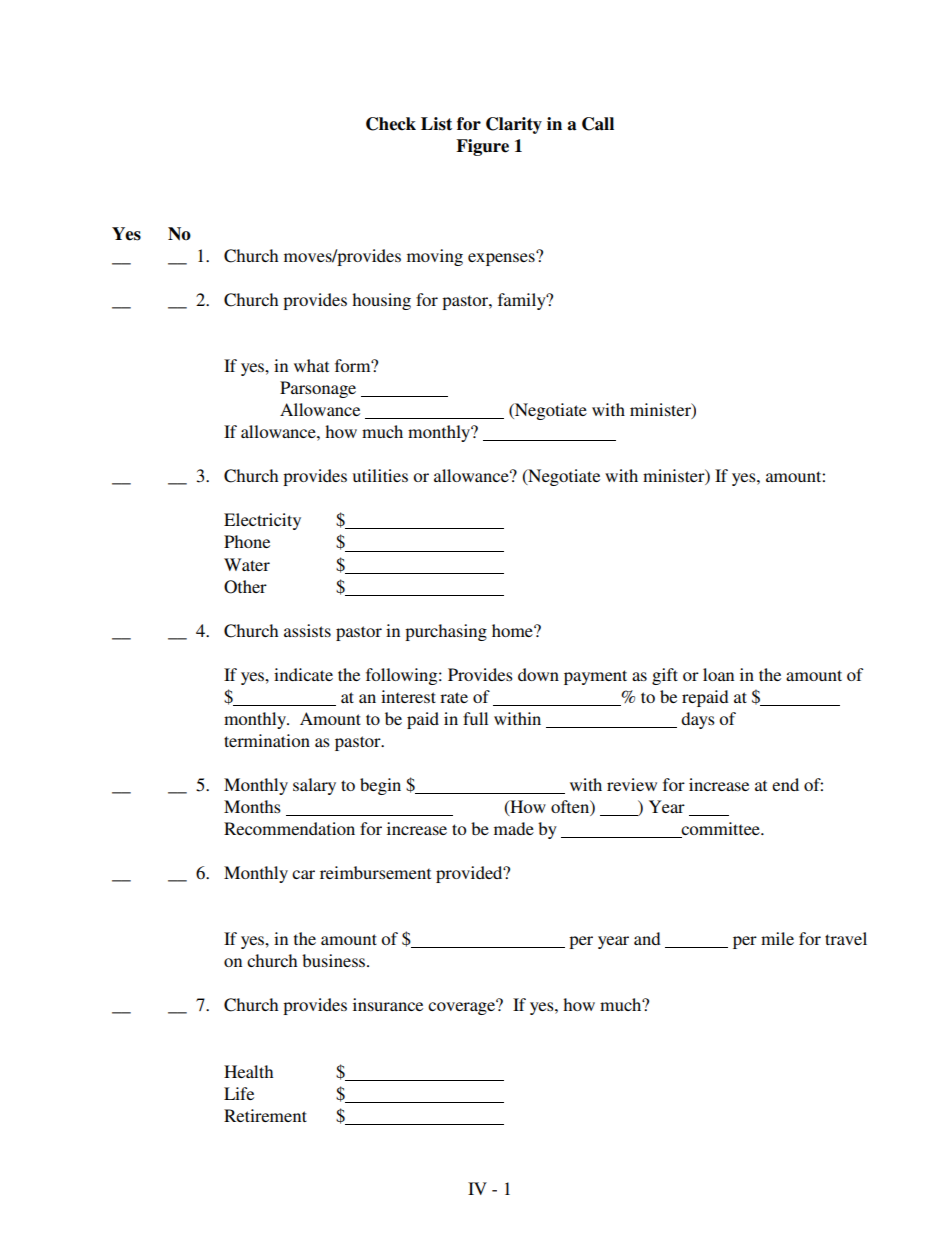 The height and width of the screenshot is (1233, 952). What do you see at coordinates (598, 124) in the screenshot?
I see `Call` at bounding box center [598, 124].
